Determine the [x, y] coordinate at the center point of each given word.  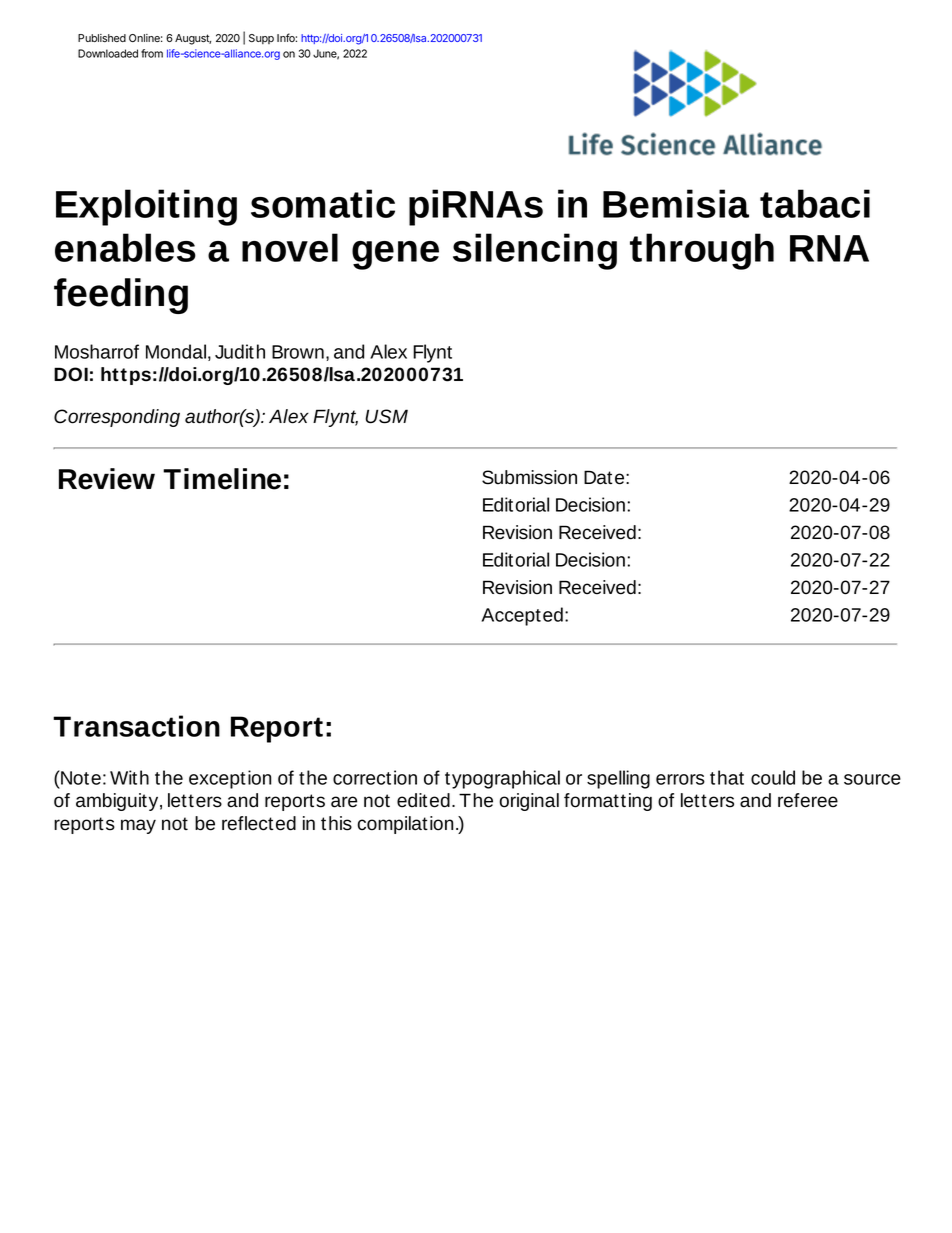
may [138, 826]
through [702, 251]
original [529, 802]
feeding [121, 296]
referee [808, 800]
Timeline [222, 479]
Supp [261, 39]
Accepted [522, 616]
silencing [535, 251]
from [152, 53]
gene [395, 255]
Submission [529, 477]
